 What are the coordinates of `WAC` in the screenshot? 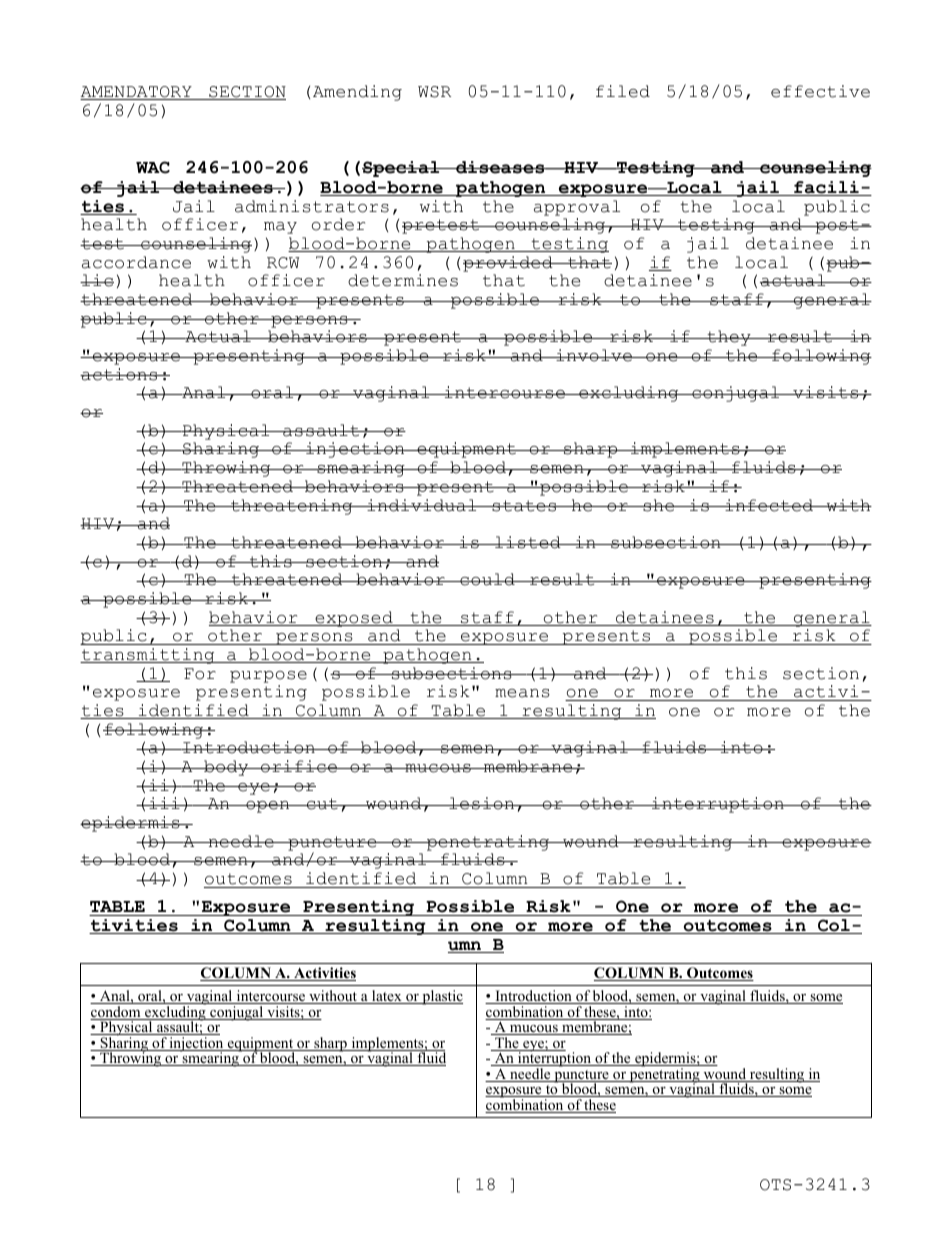 It's located at (153, 167).
